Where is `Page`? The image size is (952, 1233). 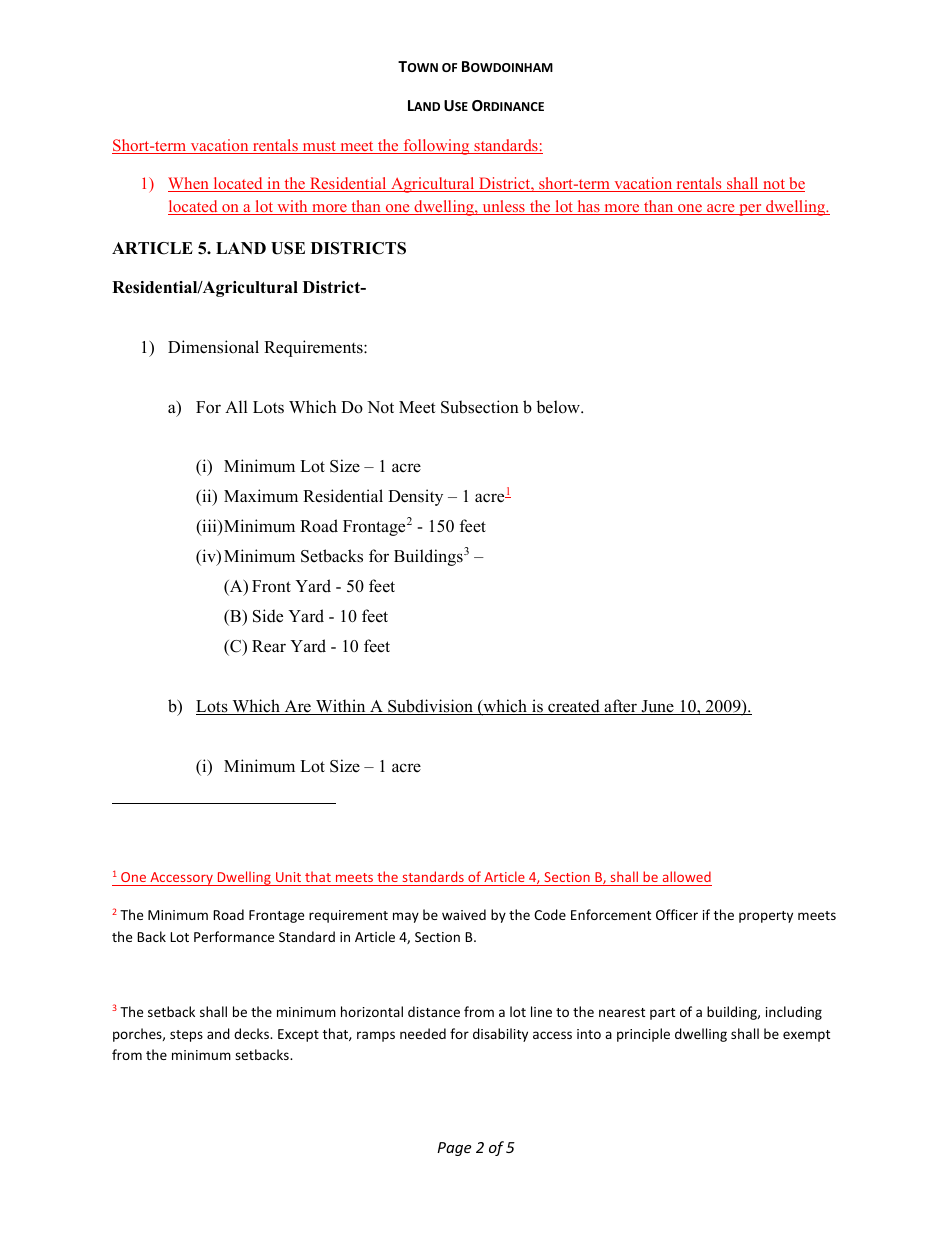
Page is located at coordinates (454, 1149).
